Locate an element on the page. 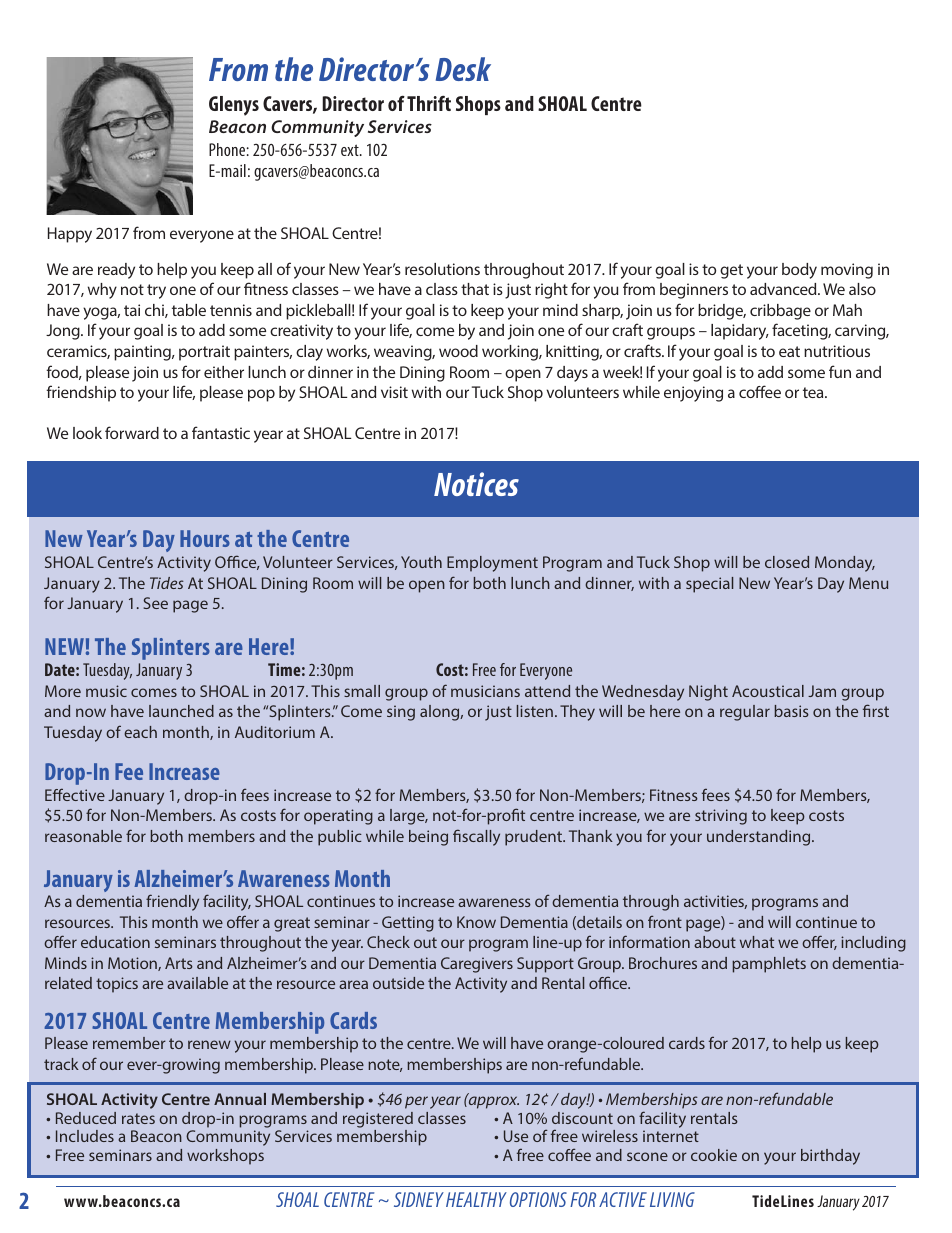 This document has height=1233, width=952. portrait is located at coordinates (204, 353).
